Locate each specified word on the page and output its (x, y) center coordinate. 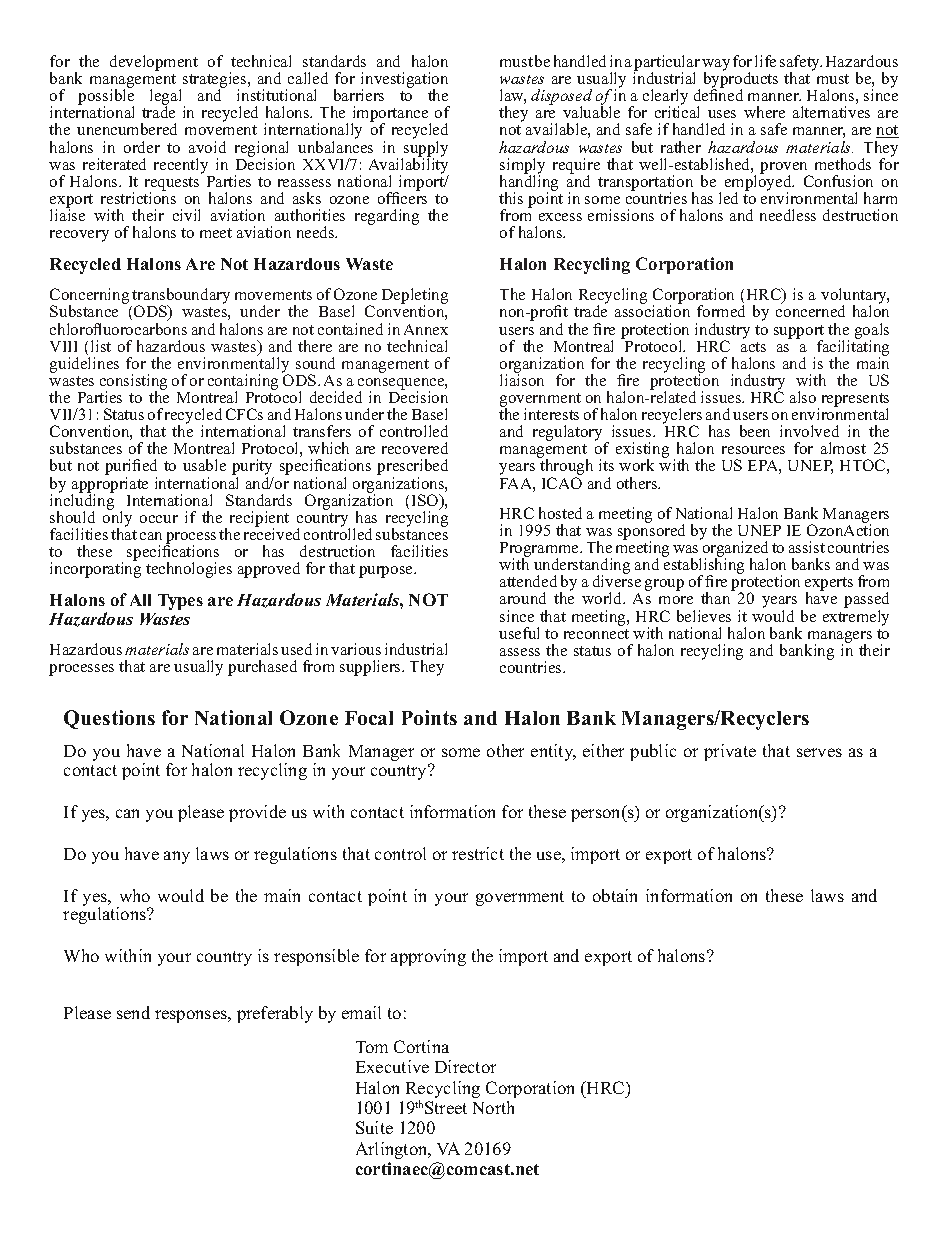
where (764, 112)
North (493, 1107)
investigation (404, 81)
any (177, 857)
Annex (426, 329)
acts (753, 347)
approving (428, 957)
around (523, 598)
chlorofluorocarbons (118, 329)
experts (829, 585)
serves (819, 752)
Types (180, 602)
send (133, 1012)
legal (167, 98)
